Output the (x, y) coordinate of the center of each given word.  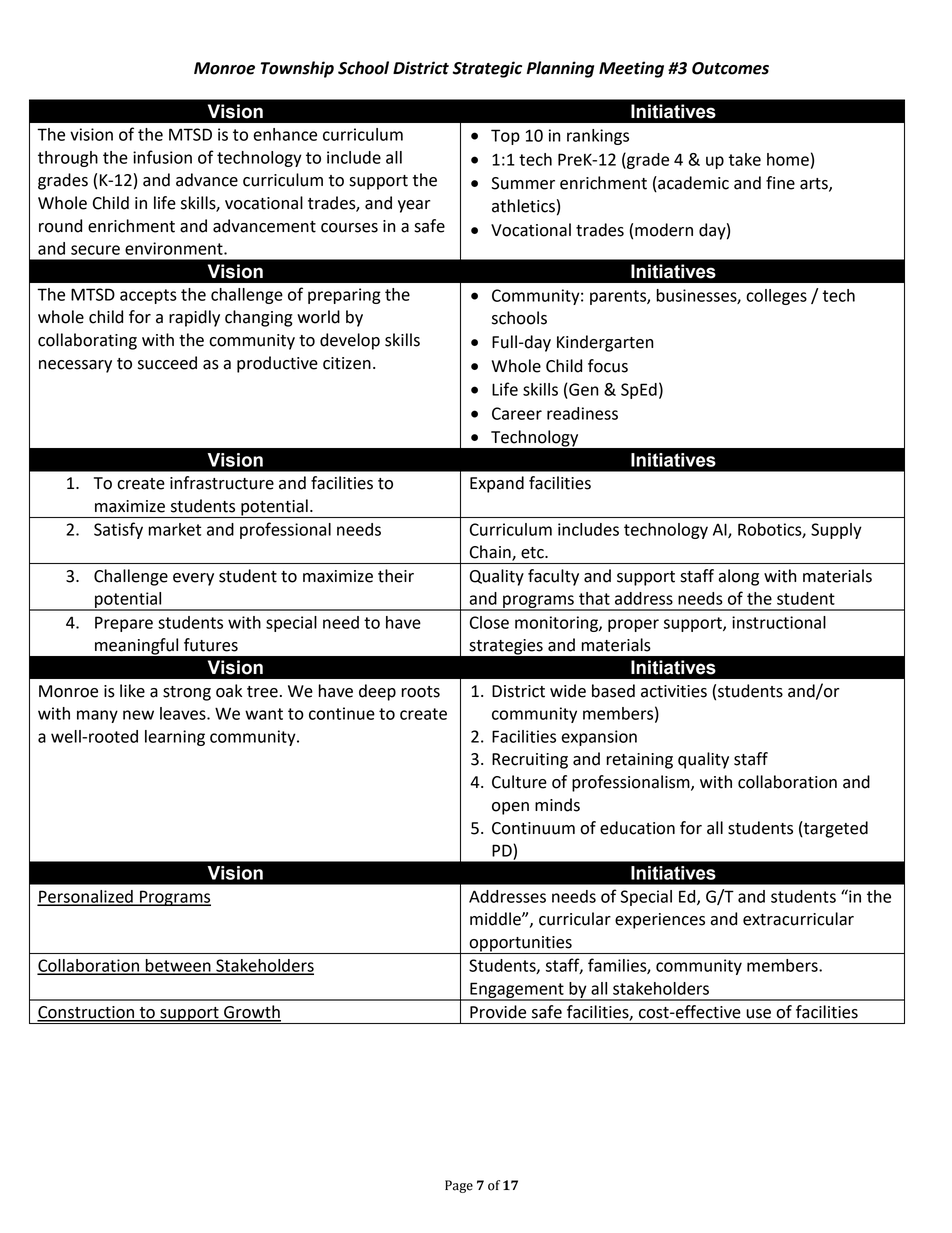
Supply (836, 531)
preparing (344, 296)
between (178, 966)
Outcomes (730, 68)
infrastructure (222, 483)
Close (489, 622)
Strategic (487, 69)
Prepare (124, 624)
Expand (497, 484)
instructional (779, 622)
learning (175, 738)
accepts (148, 296)
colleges (776, 297)
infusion (162, 157)
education (637, 828)
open (510, 808)
